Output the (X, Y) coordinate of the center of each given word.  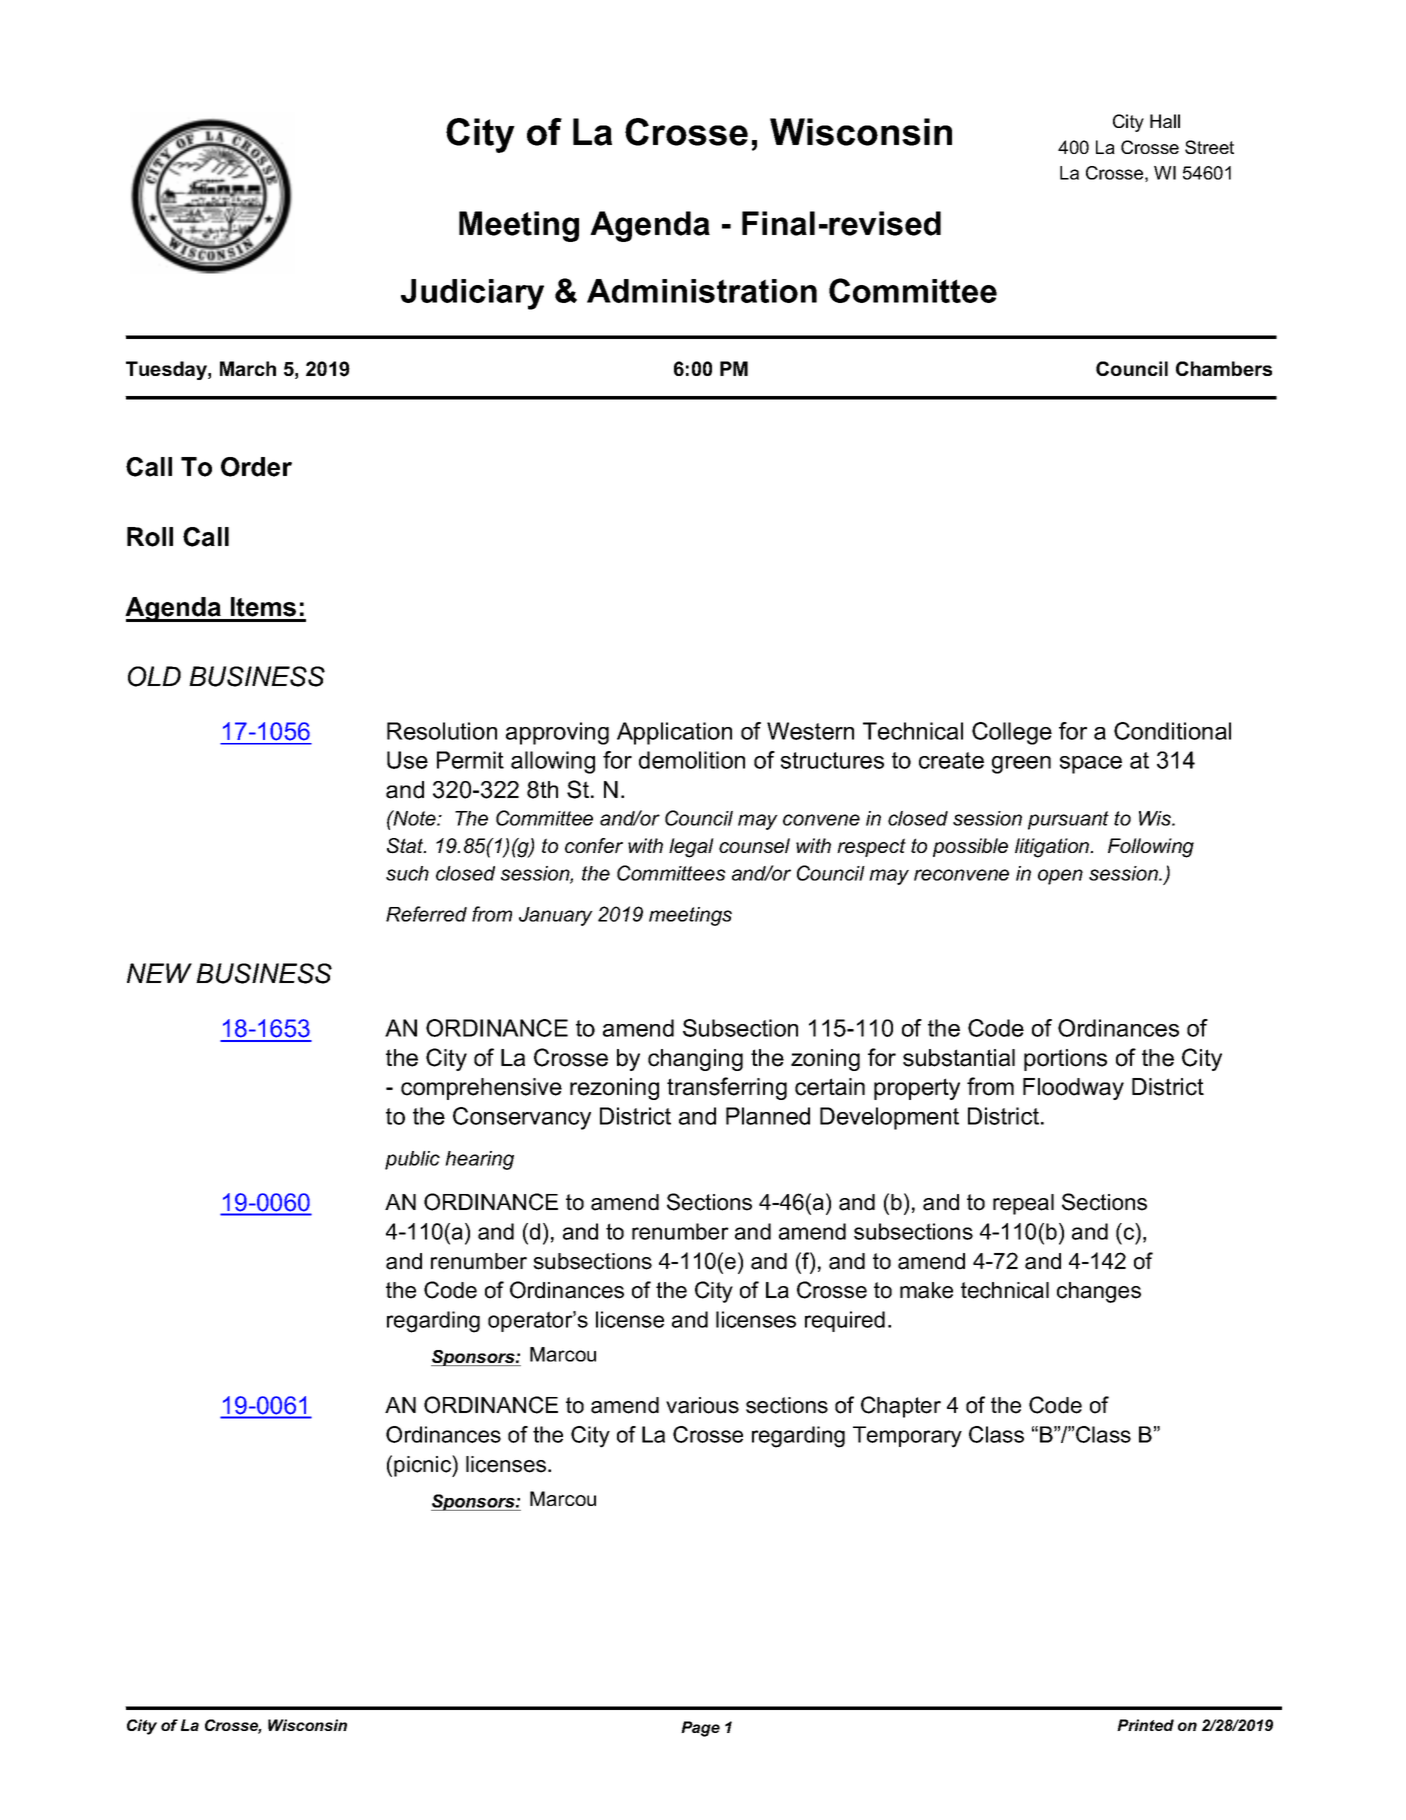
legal (691, 848)
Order (256, 467)
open (1060, 877)
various (702, 1405)
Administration (702, 291)
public (412, 1160)
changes (1099, 1292)
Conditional (1172, 731)
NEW (159, 973)
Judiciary (472, 294)
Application (674, 733)
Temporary (907, 1437)
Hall (1165, 121)
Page (700, 1729)
